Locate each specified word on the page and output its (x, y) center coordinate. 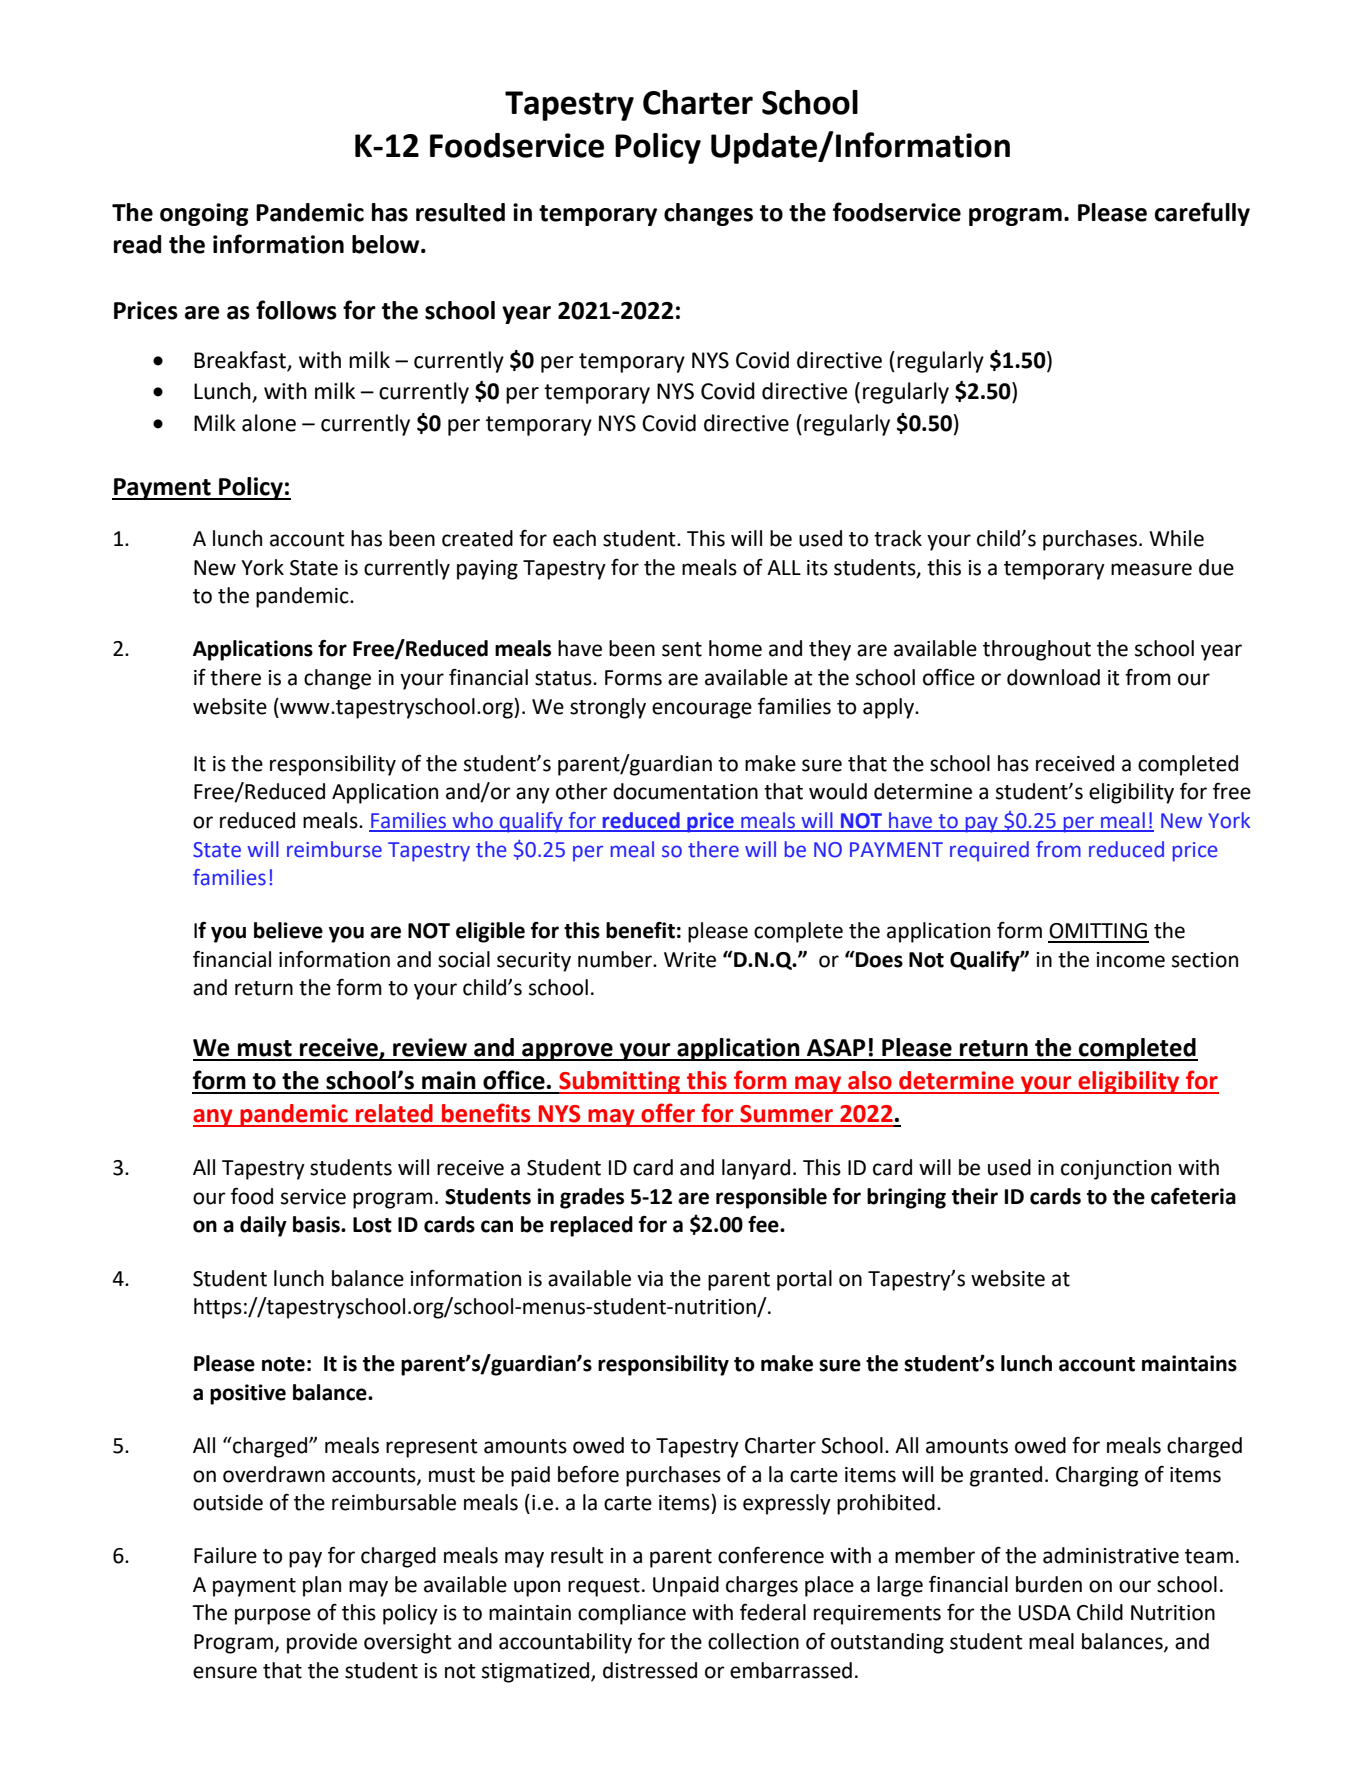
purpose (273, 1616)
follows (296, 310)
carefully (1202, 214)
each (574, 538)
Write (690, 960)
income (1131, 960)
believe (288, 930)
